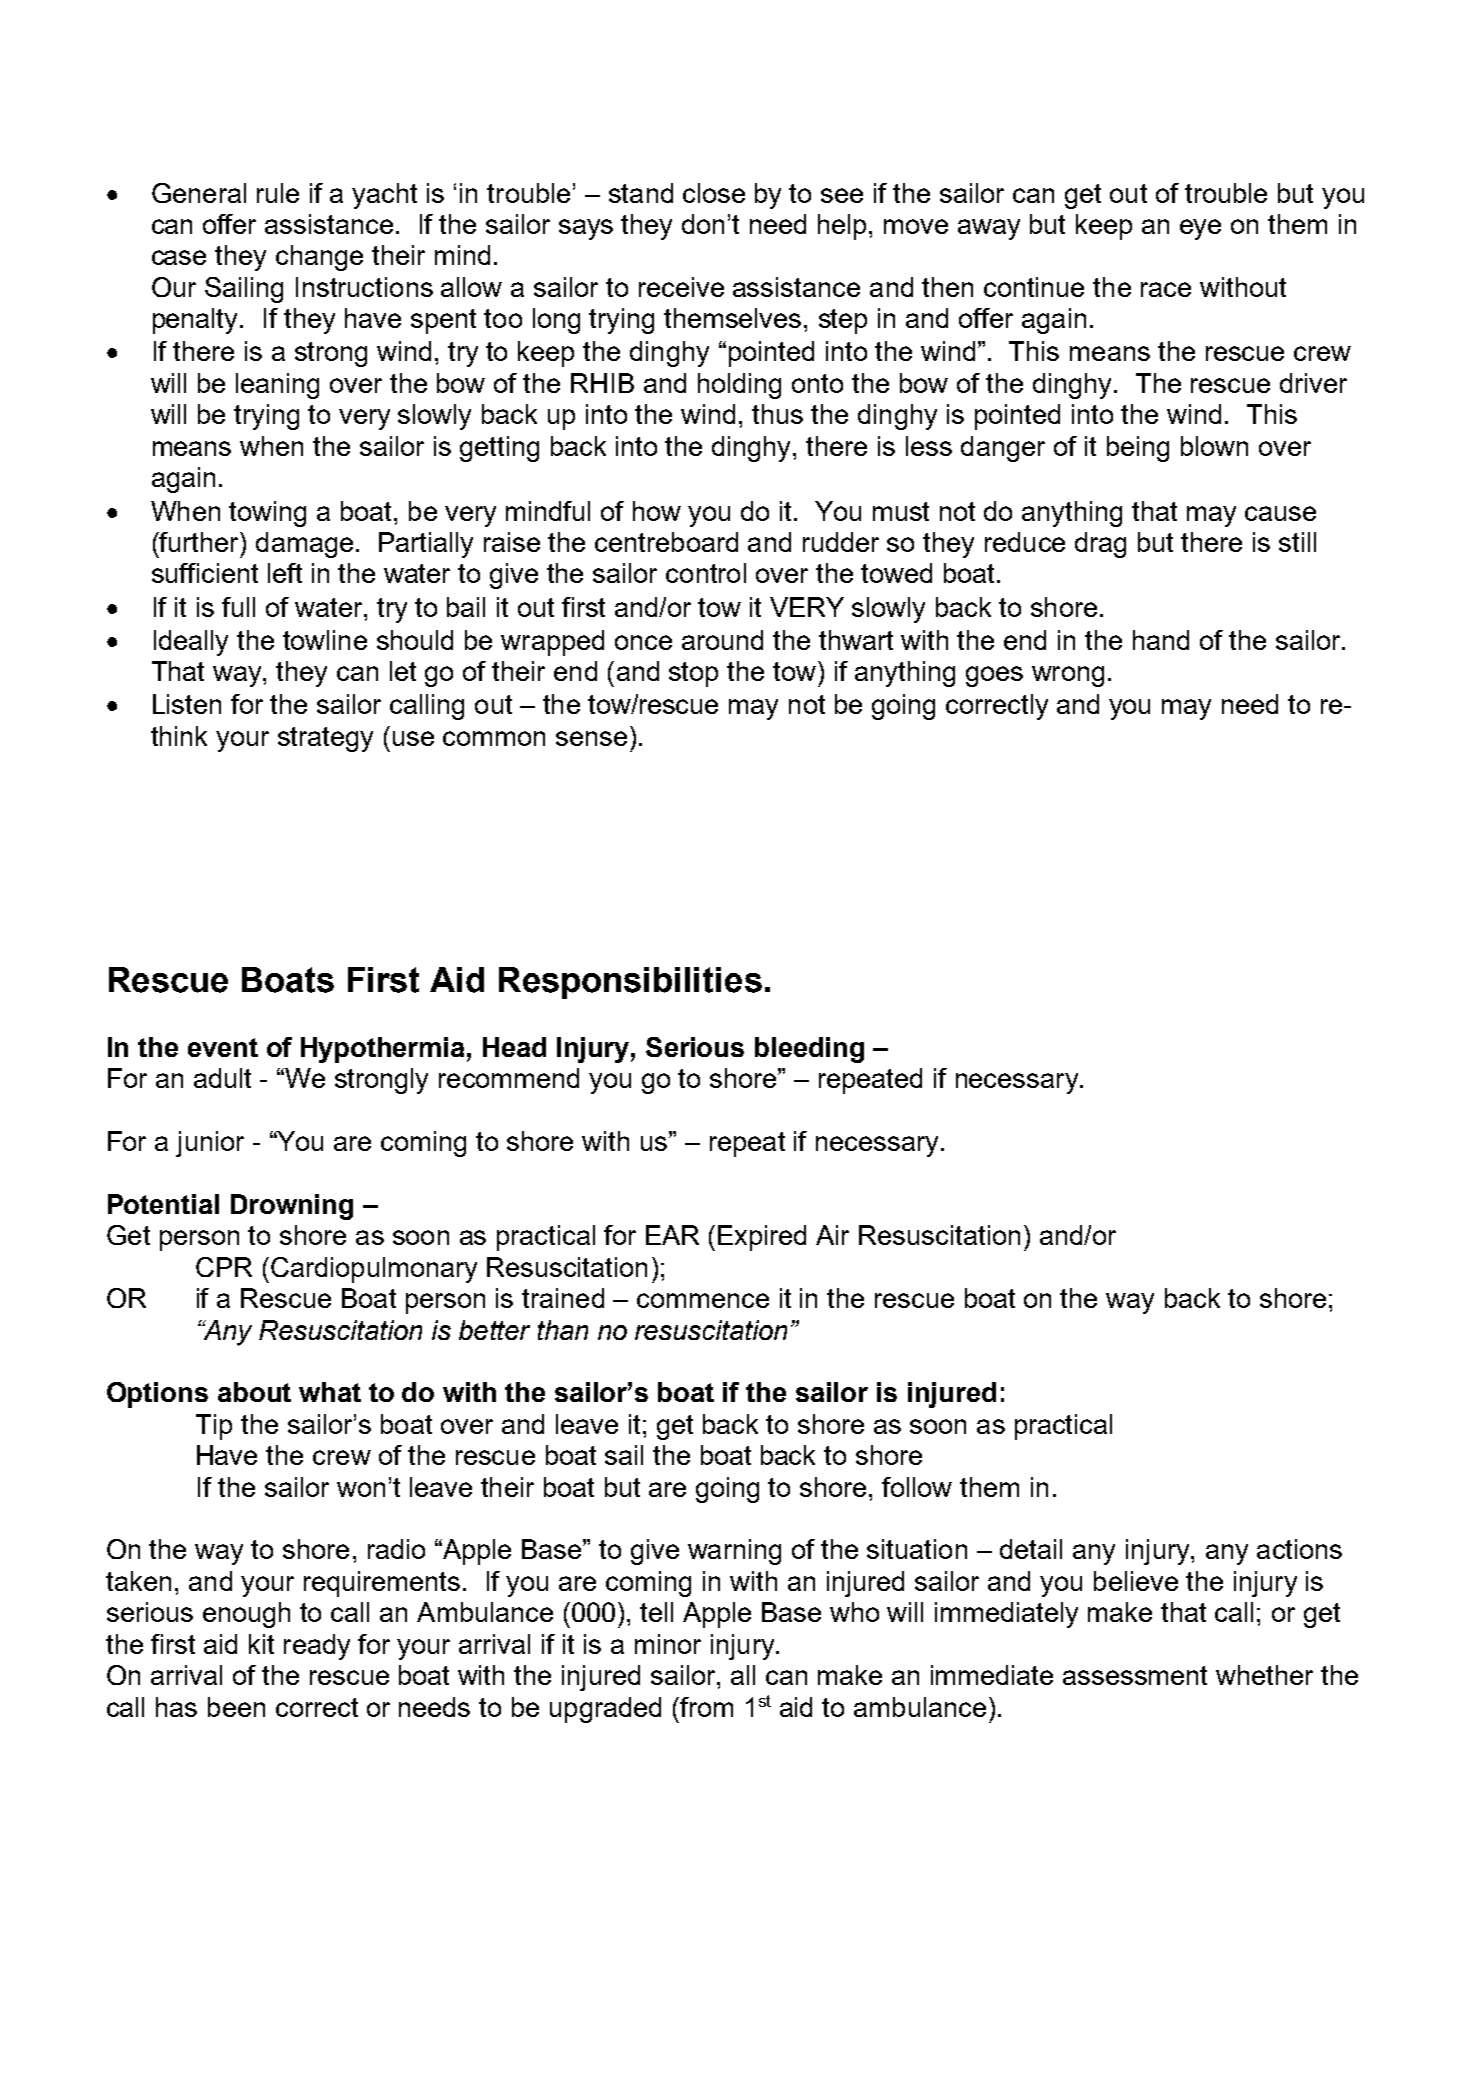 Image resolution: width=1479 pixels, height=2091 pixels. Describe the element at coordinates (1161, 640) in the screenshot. I see `hand` at that location.
